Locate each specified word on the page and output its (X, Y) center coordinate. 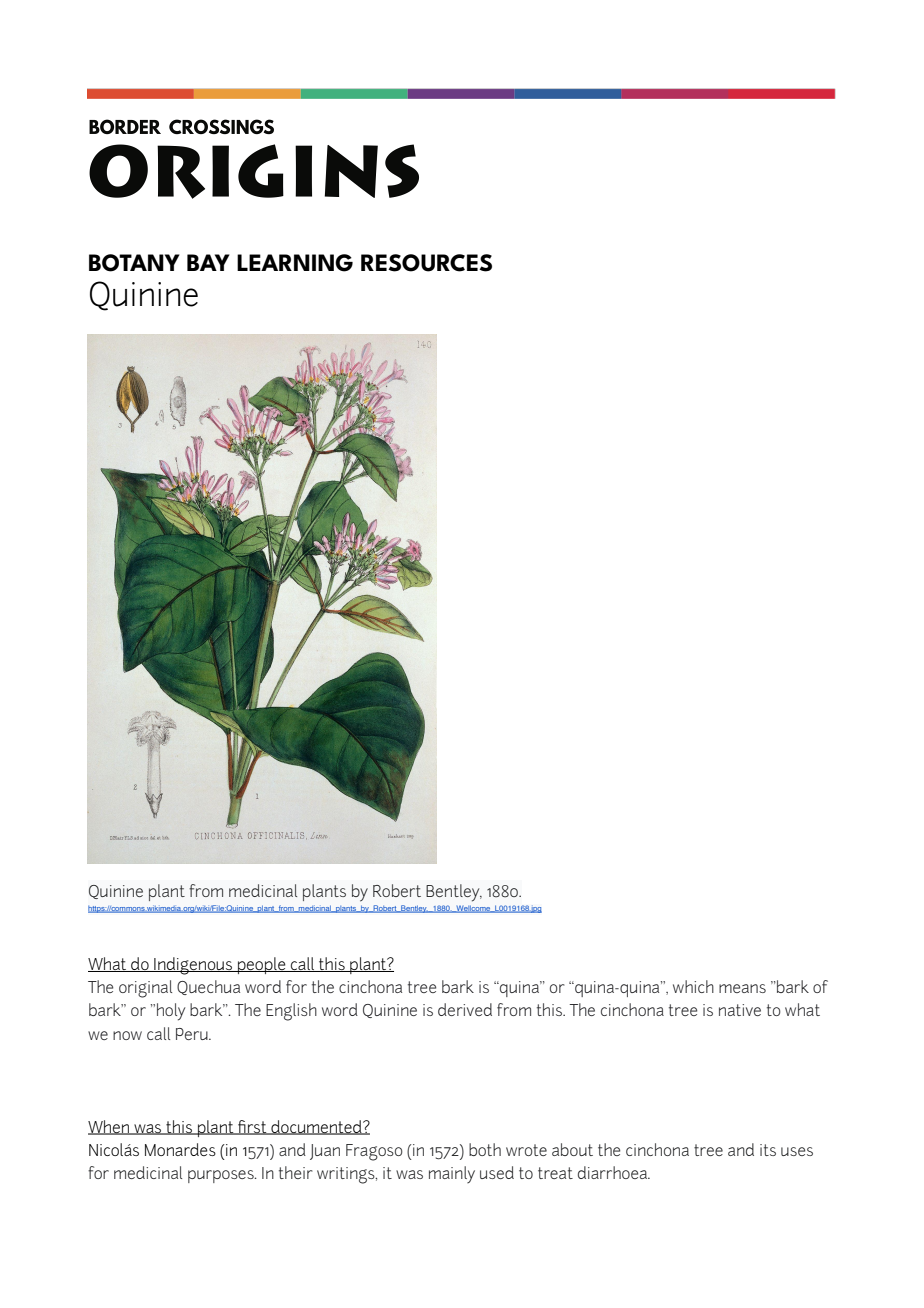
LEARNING (295, 263)
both (485, 1149)
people (262, 965)
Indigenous (193, 966)
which (693, 986)
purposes (222, 1176)
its (768, 1150)
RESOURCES (426, 263)
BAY (208, 262)
